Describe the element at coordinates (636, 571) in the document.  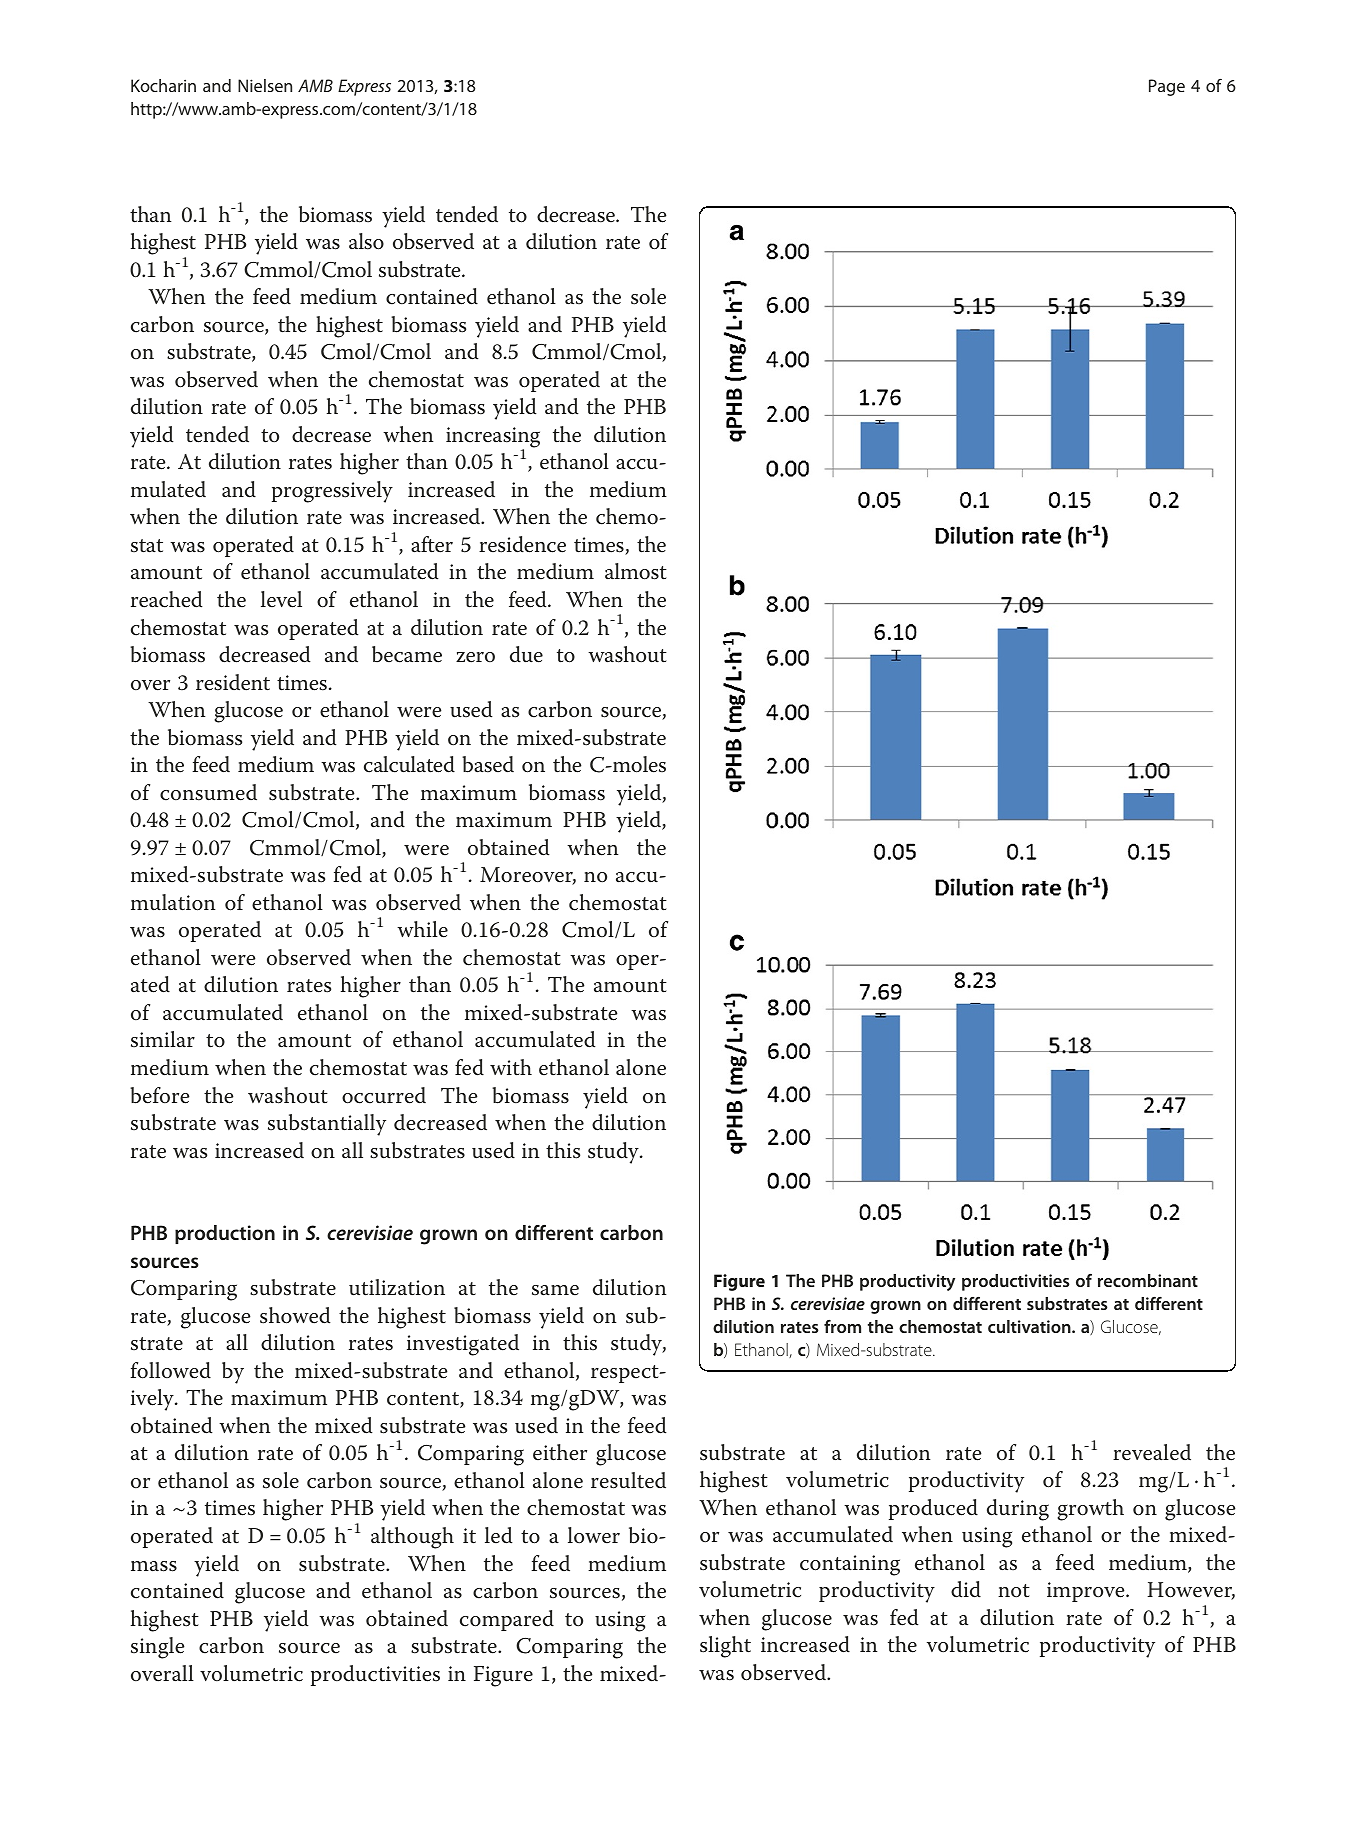
I see `almost` at that location.
